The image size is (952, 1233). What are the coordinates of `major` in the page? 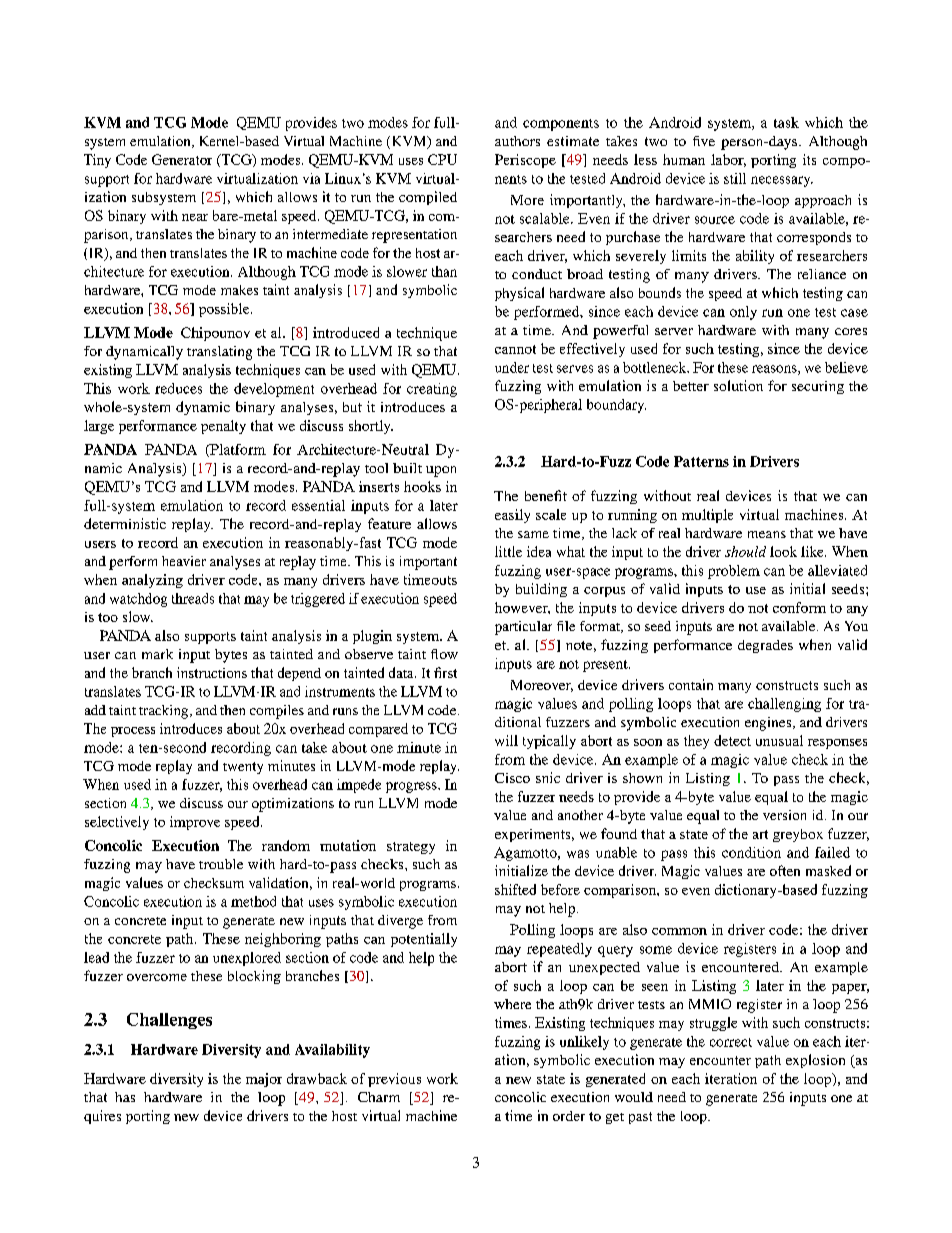 It's located at (264, 1080).
